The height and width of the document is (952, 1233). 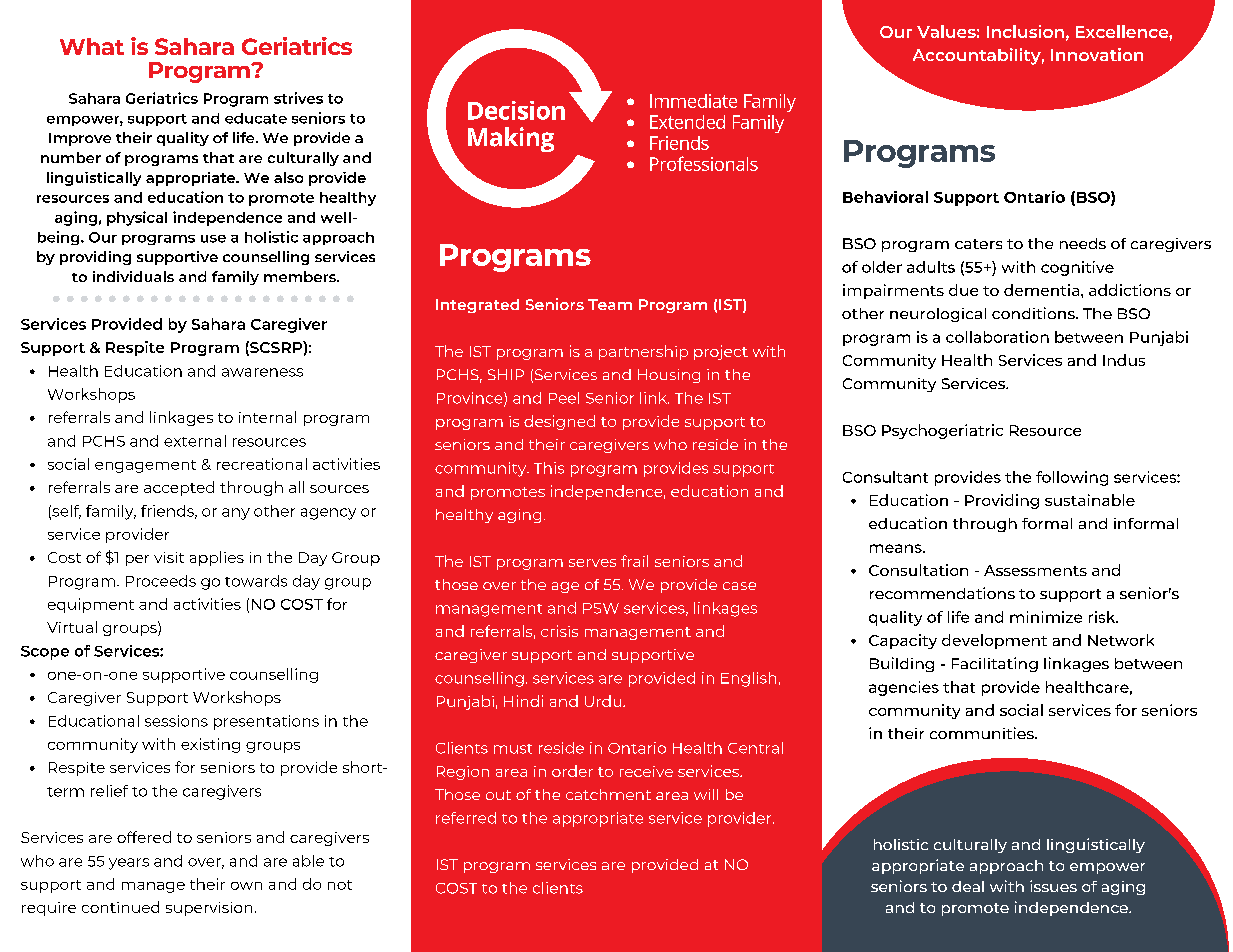 What do you see at coordinates (1025, 31) in the document?
I see `Inclusion` at bounding box center [1025, 31].
